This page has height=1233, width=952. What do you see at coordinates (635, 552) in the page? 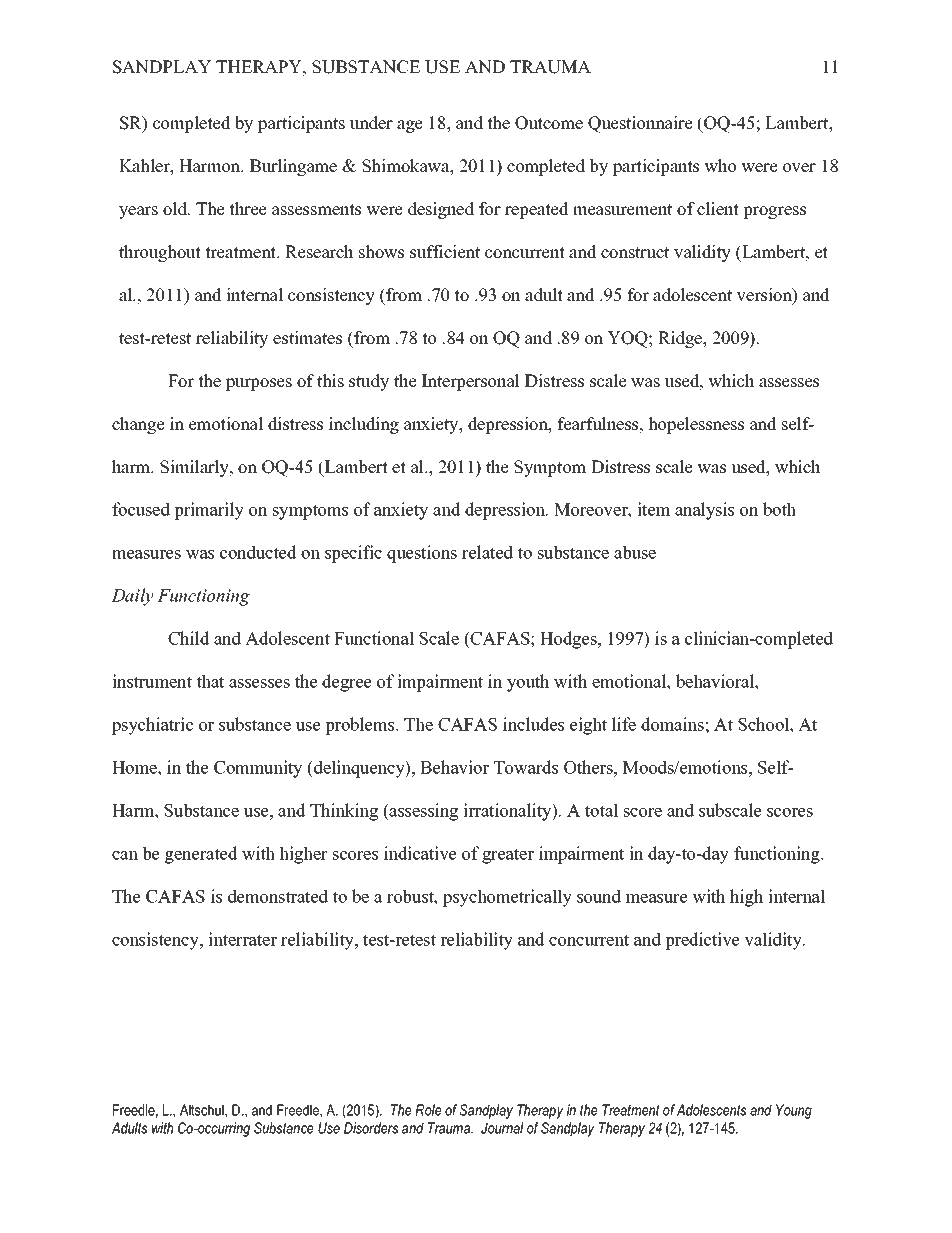
I see `abuse` at bounding box center [635, 552].
